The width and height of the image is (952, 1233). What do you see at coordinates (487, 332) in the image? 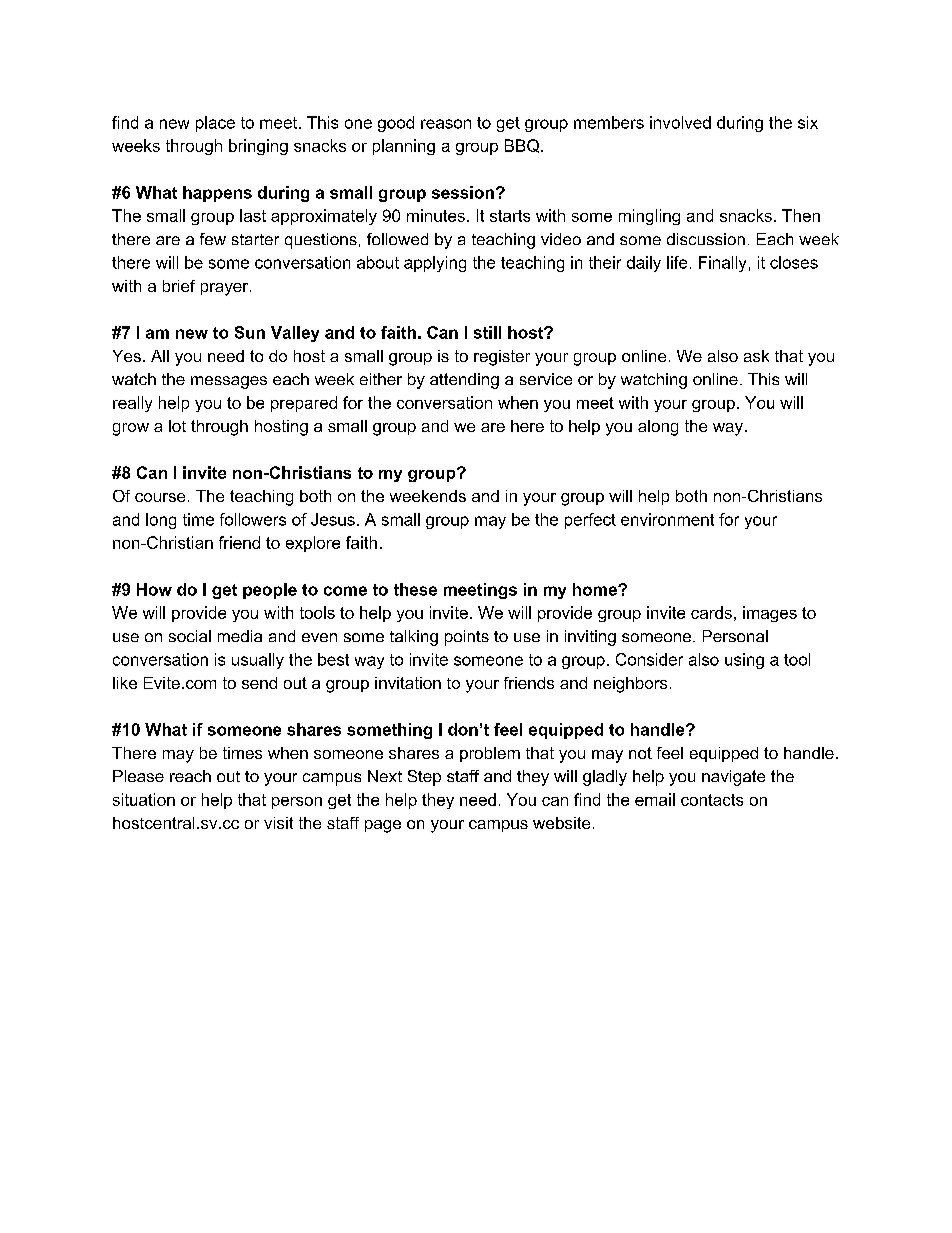
I see `still` at bounding box center [487, 332].
